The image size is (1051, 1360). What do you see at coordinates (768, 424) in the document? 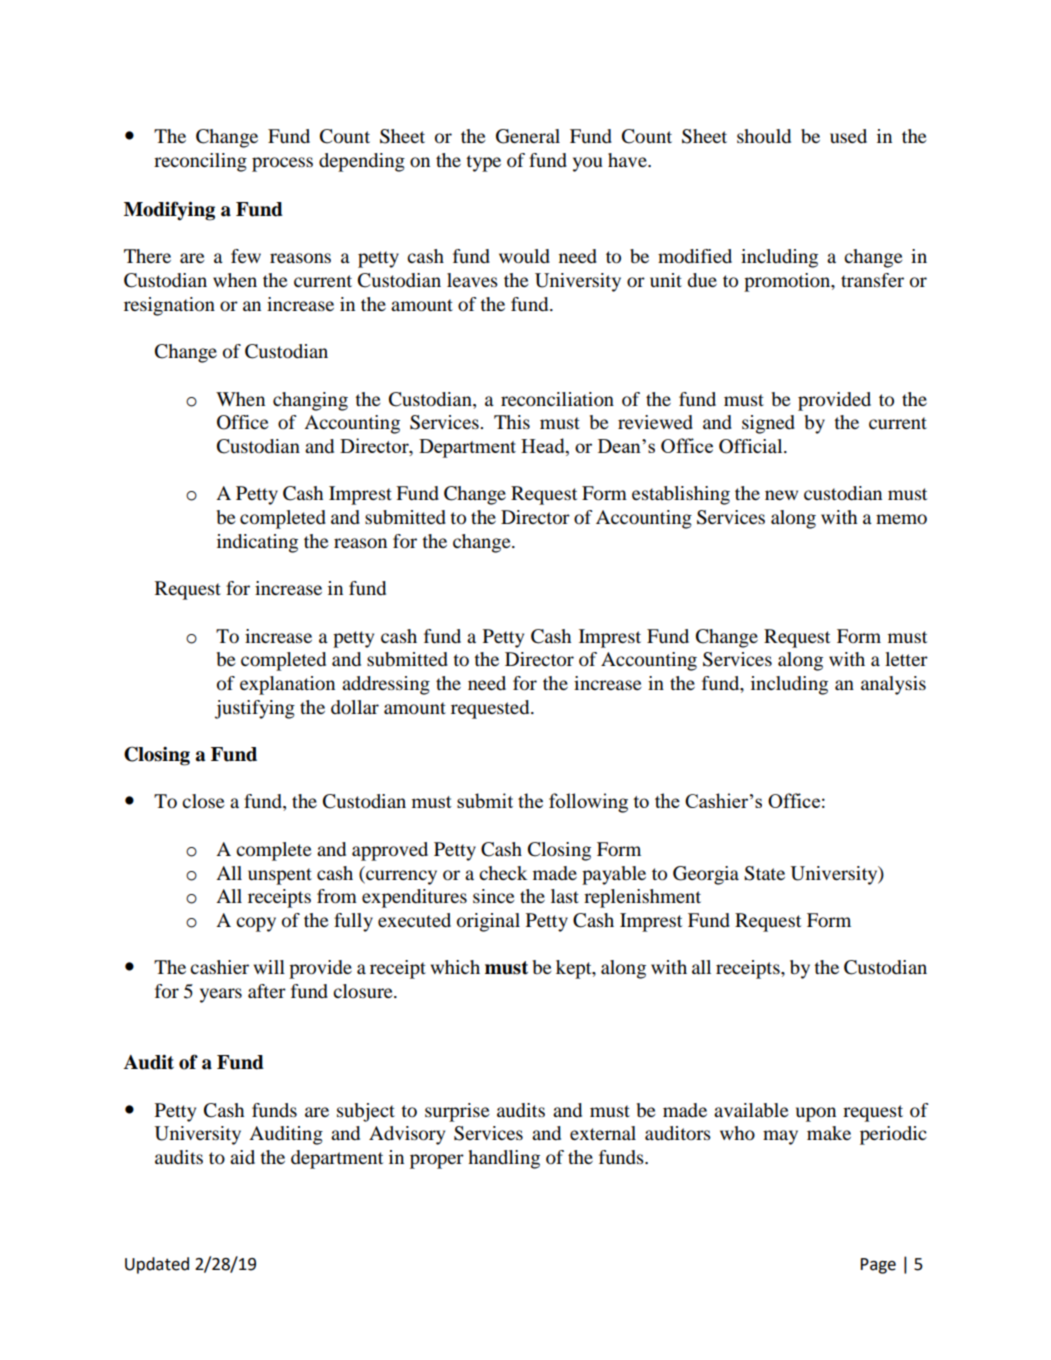
I see `signed` at bounding box center [768, 424].
